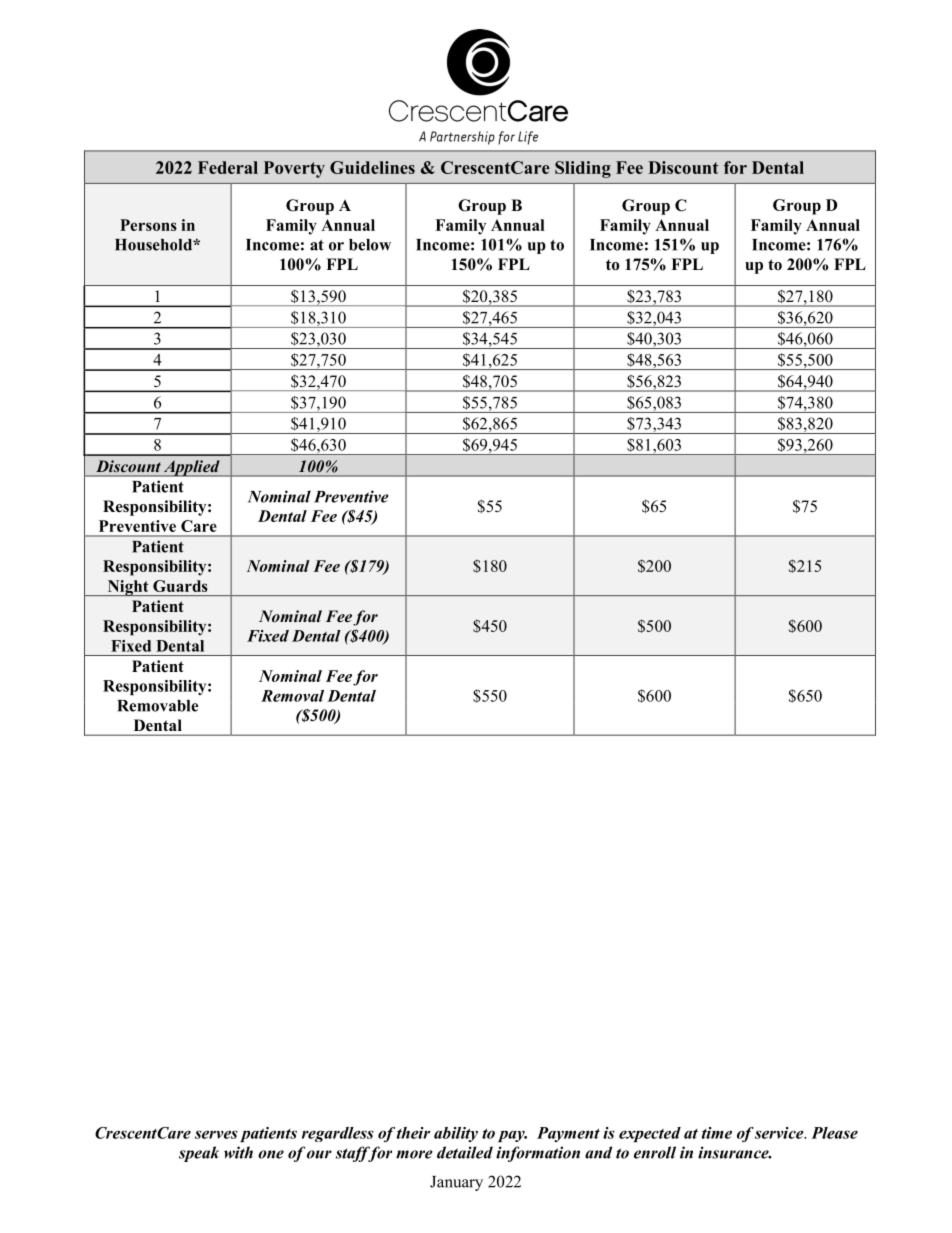 This screenshot has height=1233, width=952. What do you see at coordinates (370, 245) in the screenshot?
I see `below` at bounding box center [370, 245].
